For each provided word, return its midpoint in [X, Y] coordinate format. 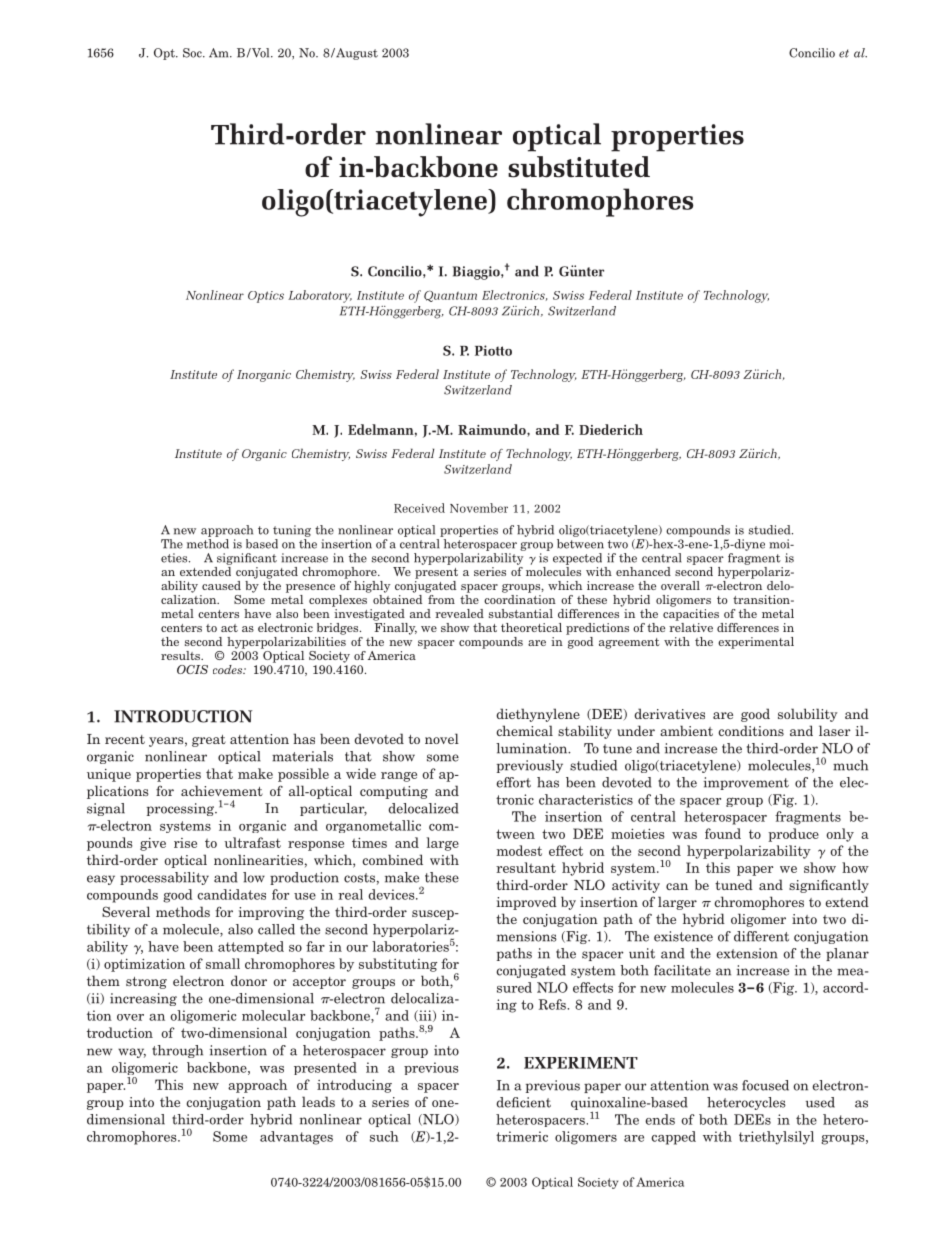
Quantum [450, 296]
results [181, 655]
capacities [691, 615]
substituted [579, 167]
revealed [459, 613]
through [177, 1051]
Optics [266, 297]
